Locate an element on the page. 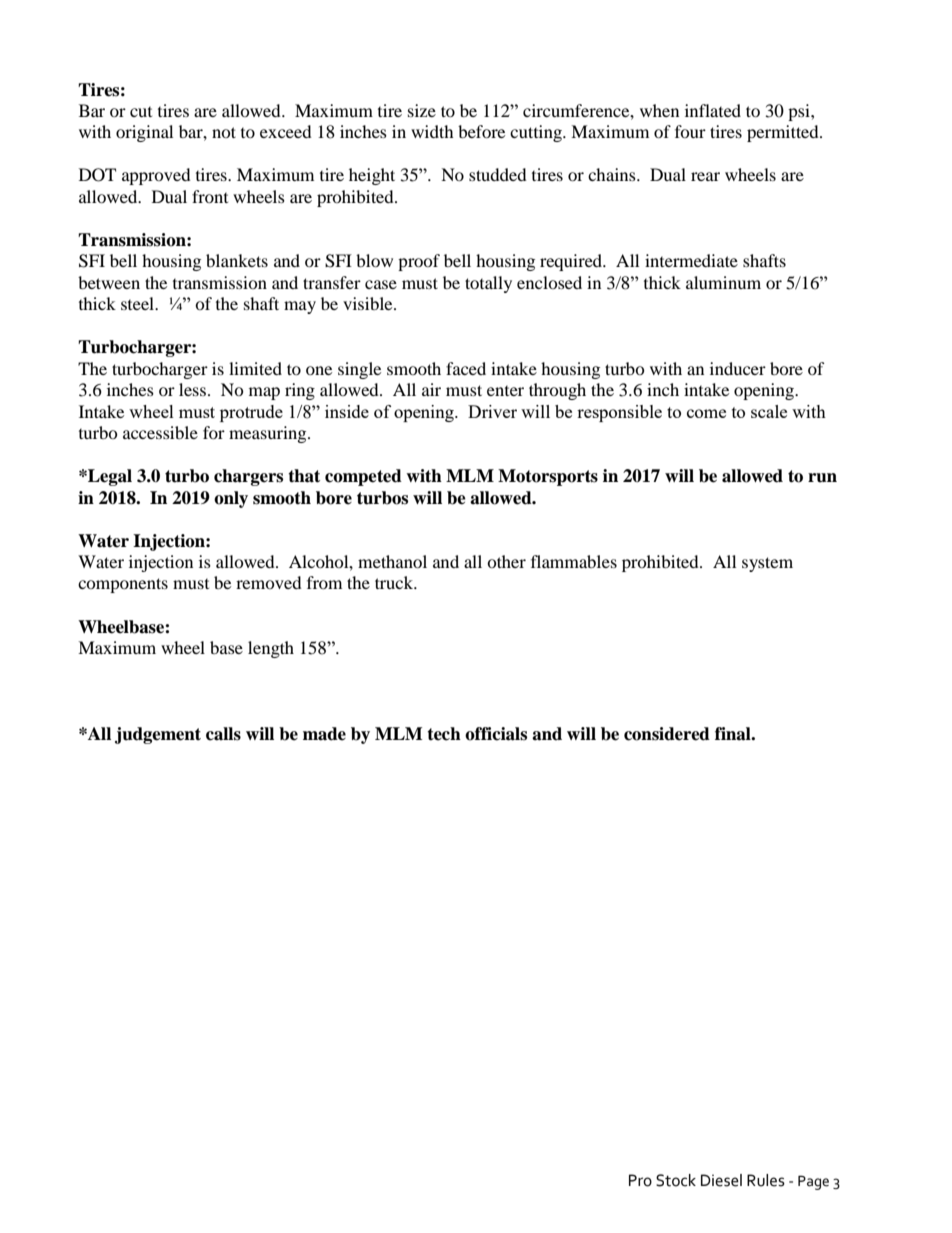  four is located at coordinates (690, 131).
